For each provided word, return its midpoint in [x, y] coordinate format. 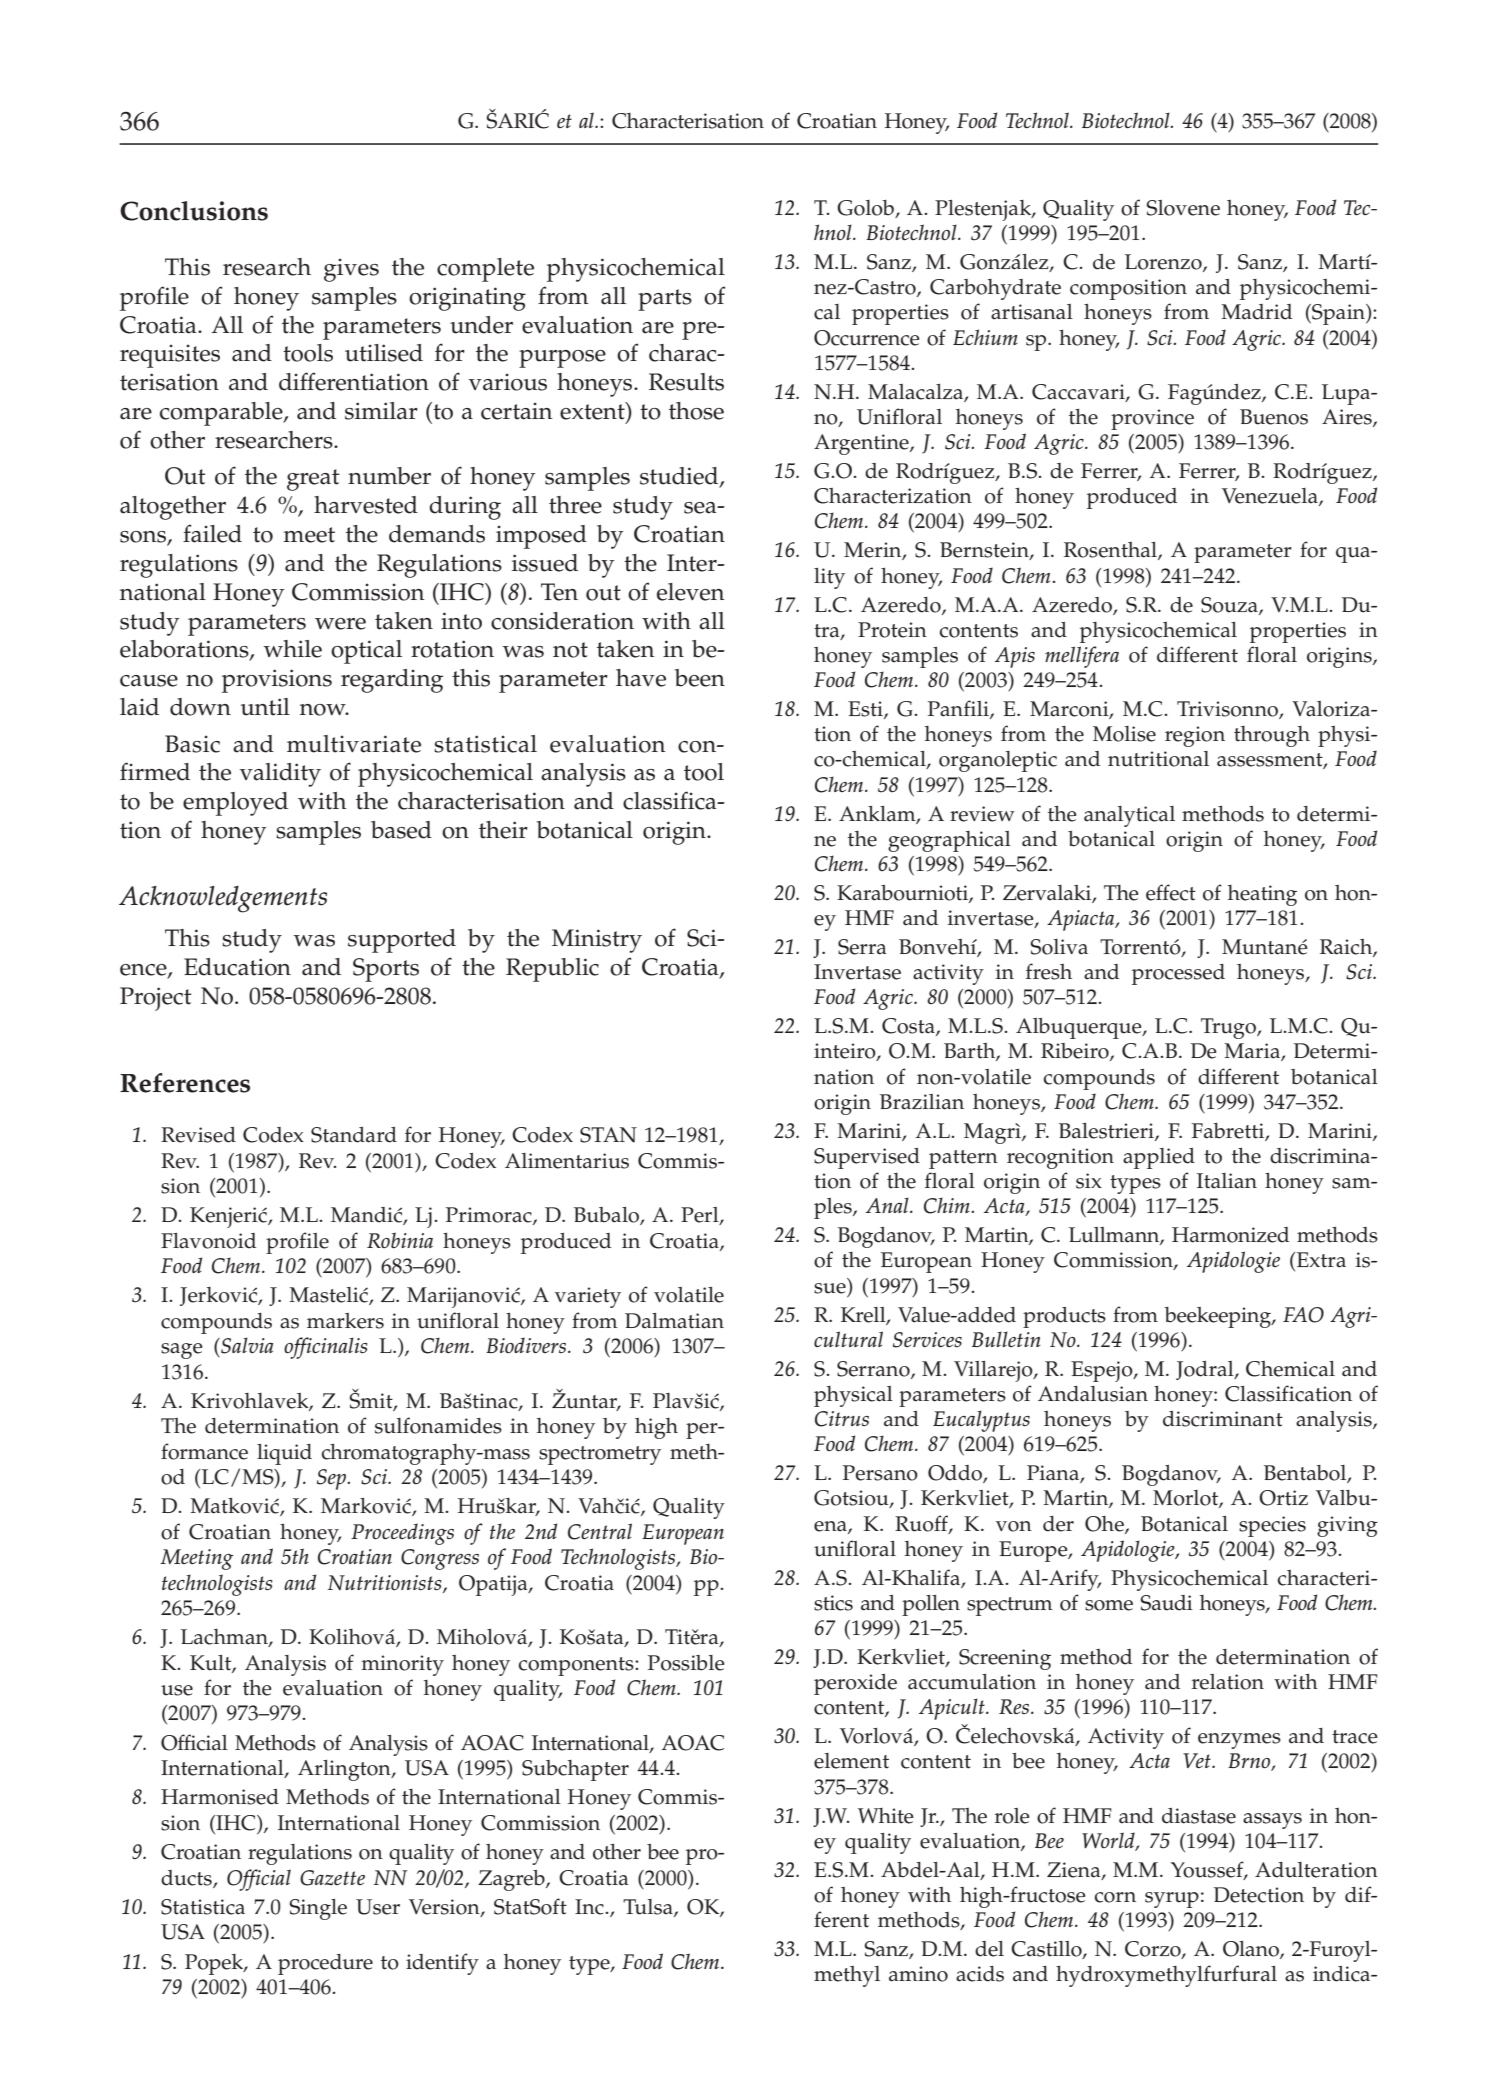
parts [665, 300]
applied [1159, 1158]
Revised [198, 1135]
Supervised [867, 1158]
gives [351, 270]
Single [318, 1909]
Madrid [1256, 312]
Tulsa [649, 1908]
